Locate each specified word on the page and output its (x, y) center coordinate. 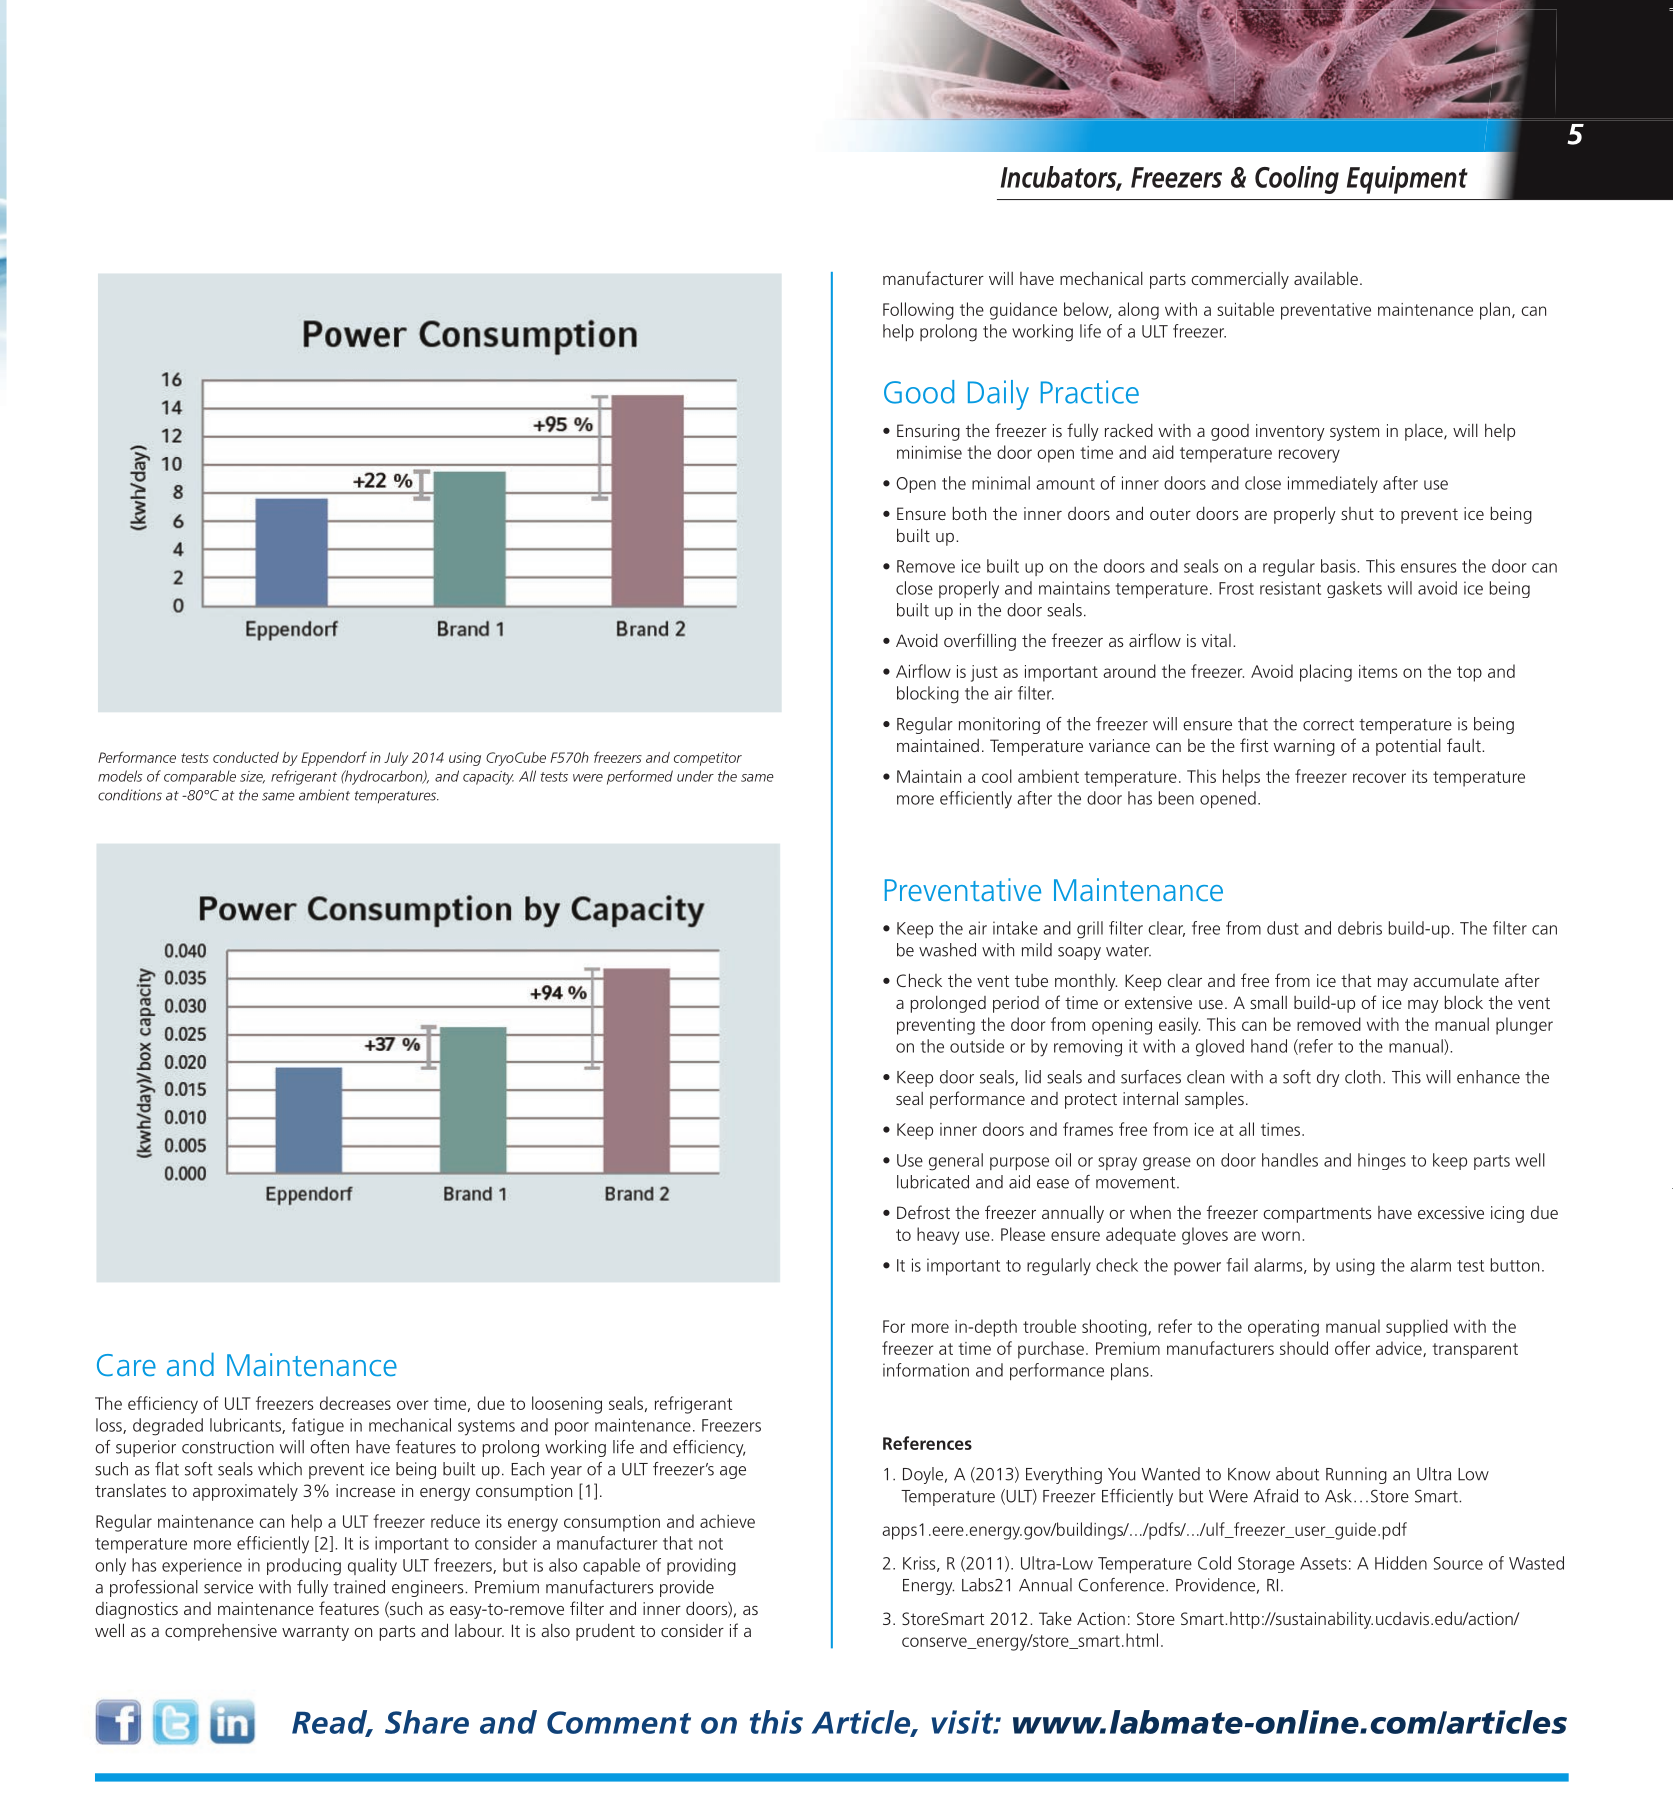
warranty (315, 1633)
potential (1408, 747)
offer (1352, 1348)
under (695, 776)
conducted (246, 757)
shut (1357, 513)
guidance (1023, 311)
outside (977, 1046)
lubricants (246, 1426)
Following (918, 311)
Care (126, 1365)
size (252, 777)
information (926, 1370)
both (969, 513)
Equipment (1407, 180)
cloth (1363, 1077)
